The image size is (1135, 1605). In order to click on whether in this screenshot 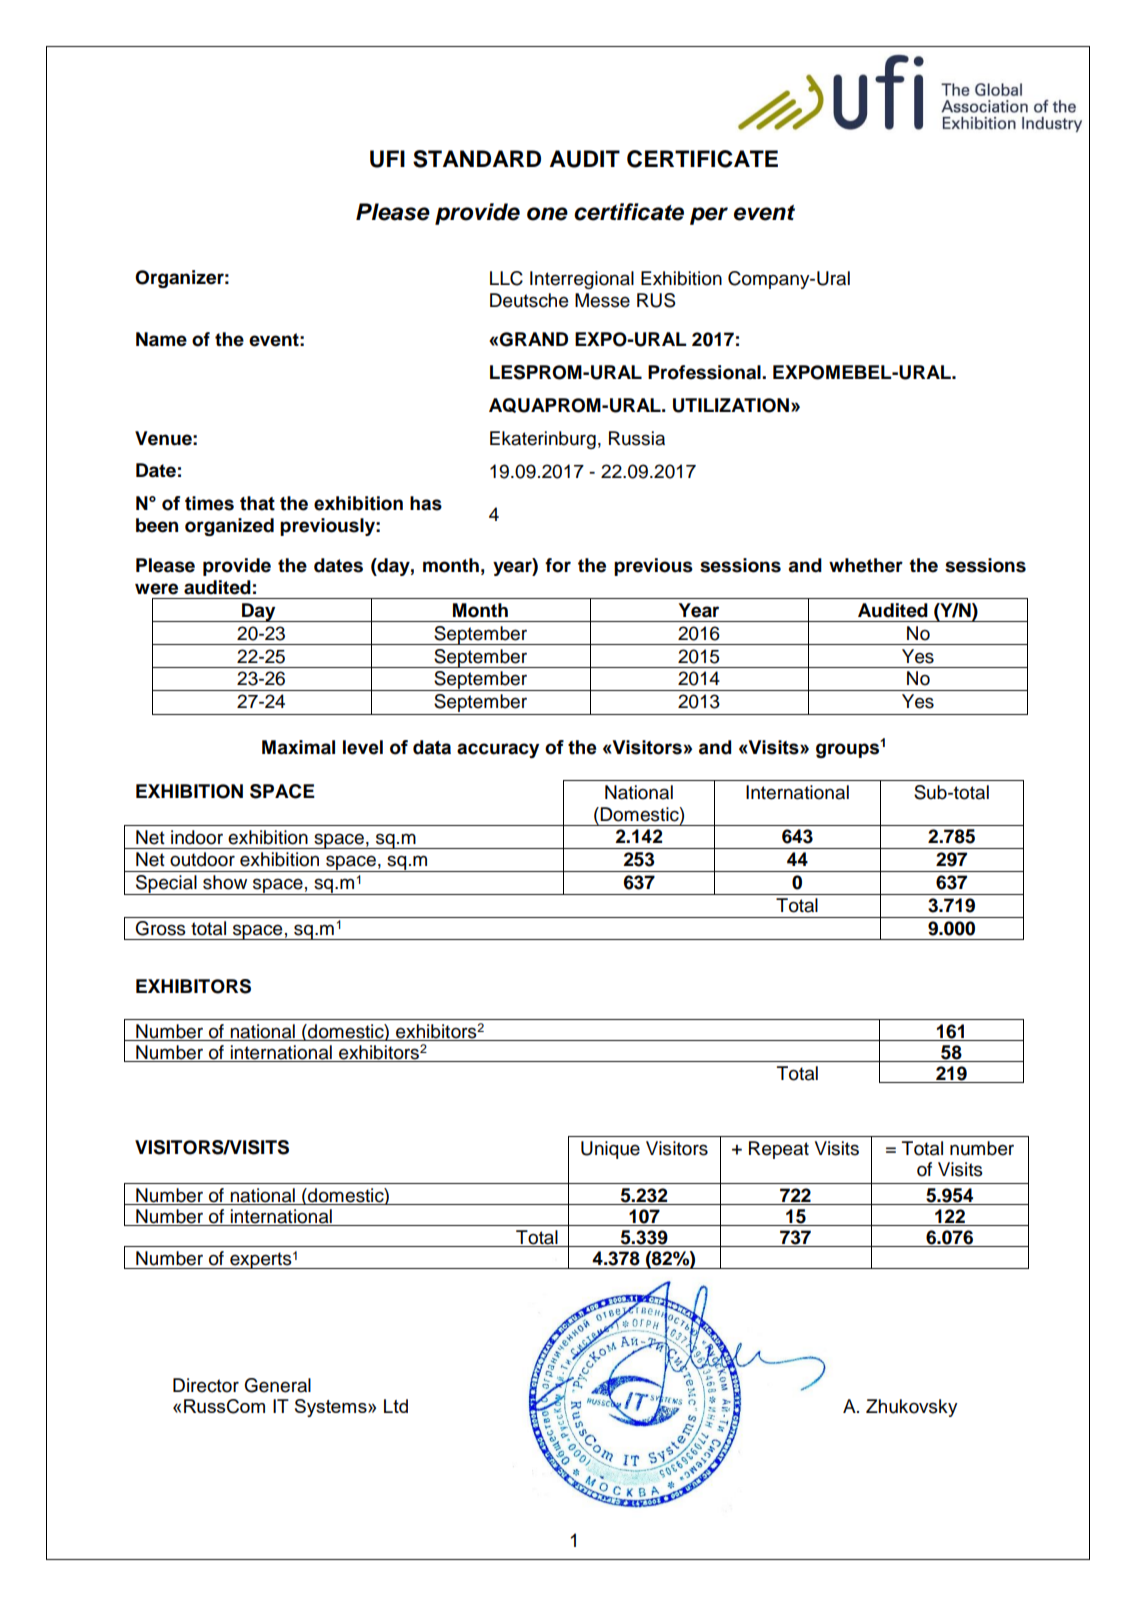, I will do `click(866, 565)`.
